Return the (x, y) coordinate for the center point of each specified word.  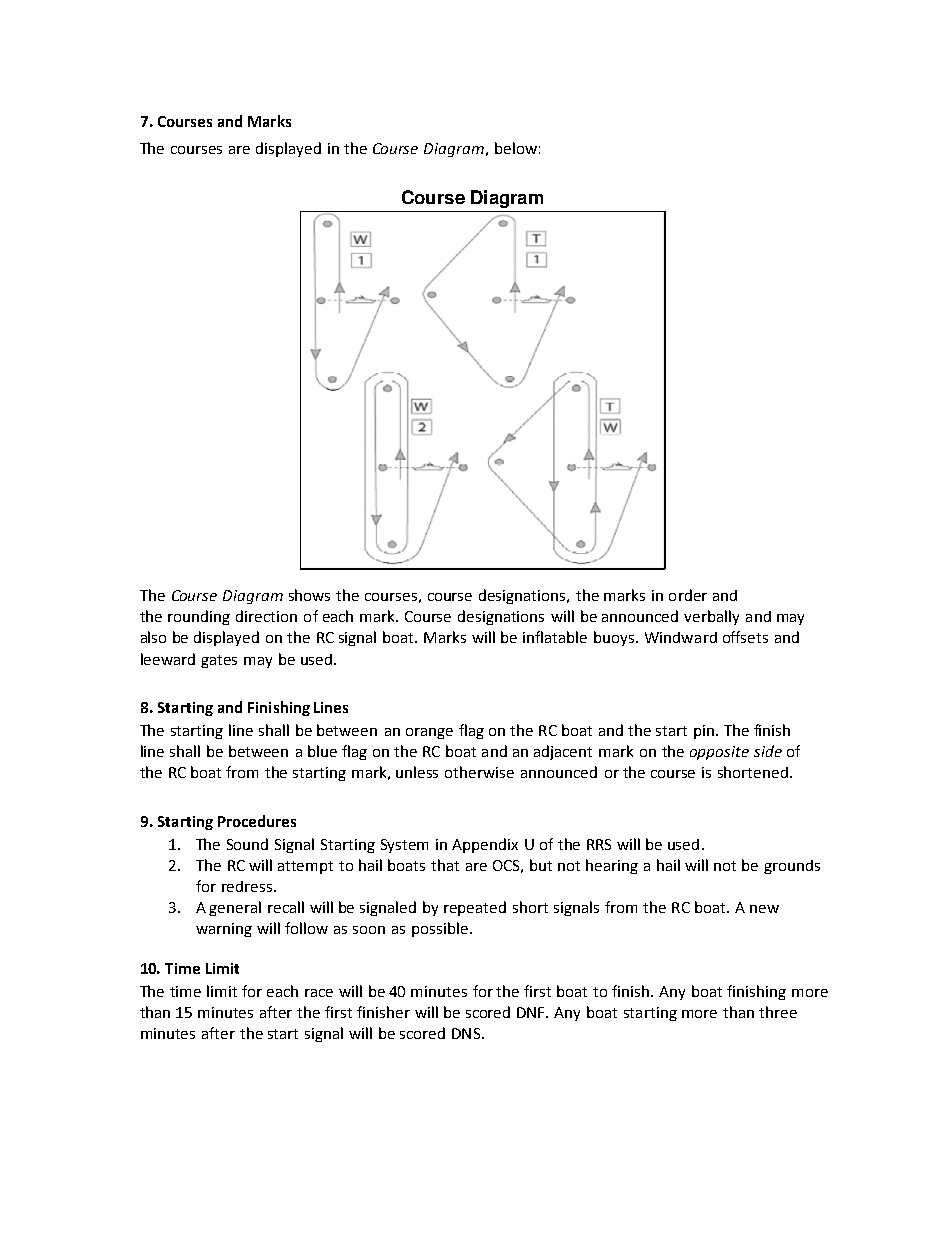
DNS (466, 1033)
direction (266, 616)
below (516, 148)
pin (704, 732)
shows (309, 595)
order (688, 595)
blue (322, 751)
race (319, 993)
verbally (711, 617)
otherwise (479, 772)
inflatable (555, 637)
